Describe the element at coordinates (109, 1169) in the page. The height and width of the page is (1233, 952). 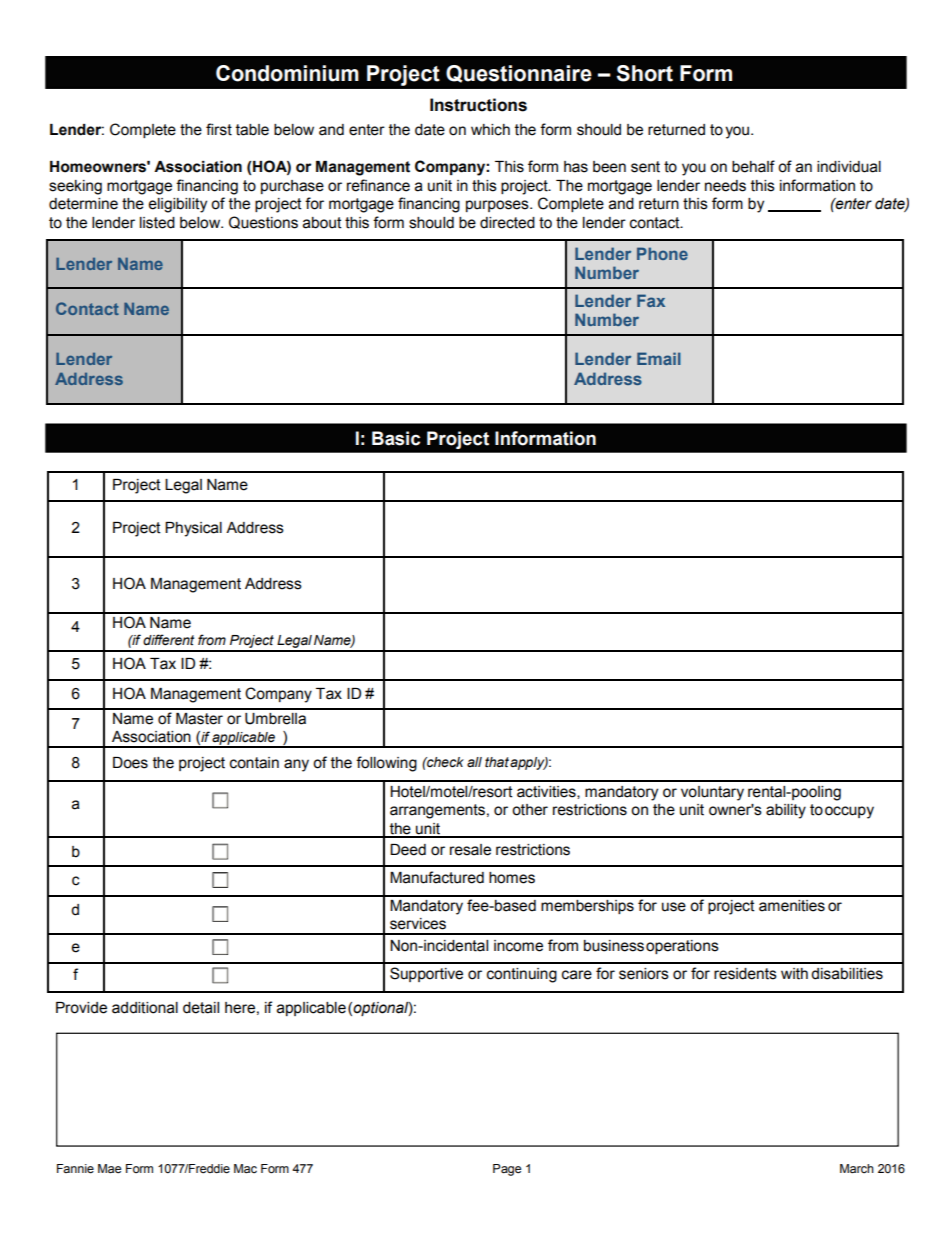
I see `Mae` at that location.
